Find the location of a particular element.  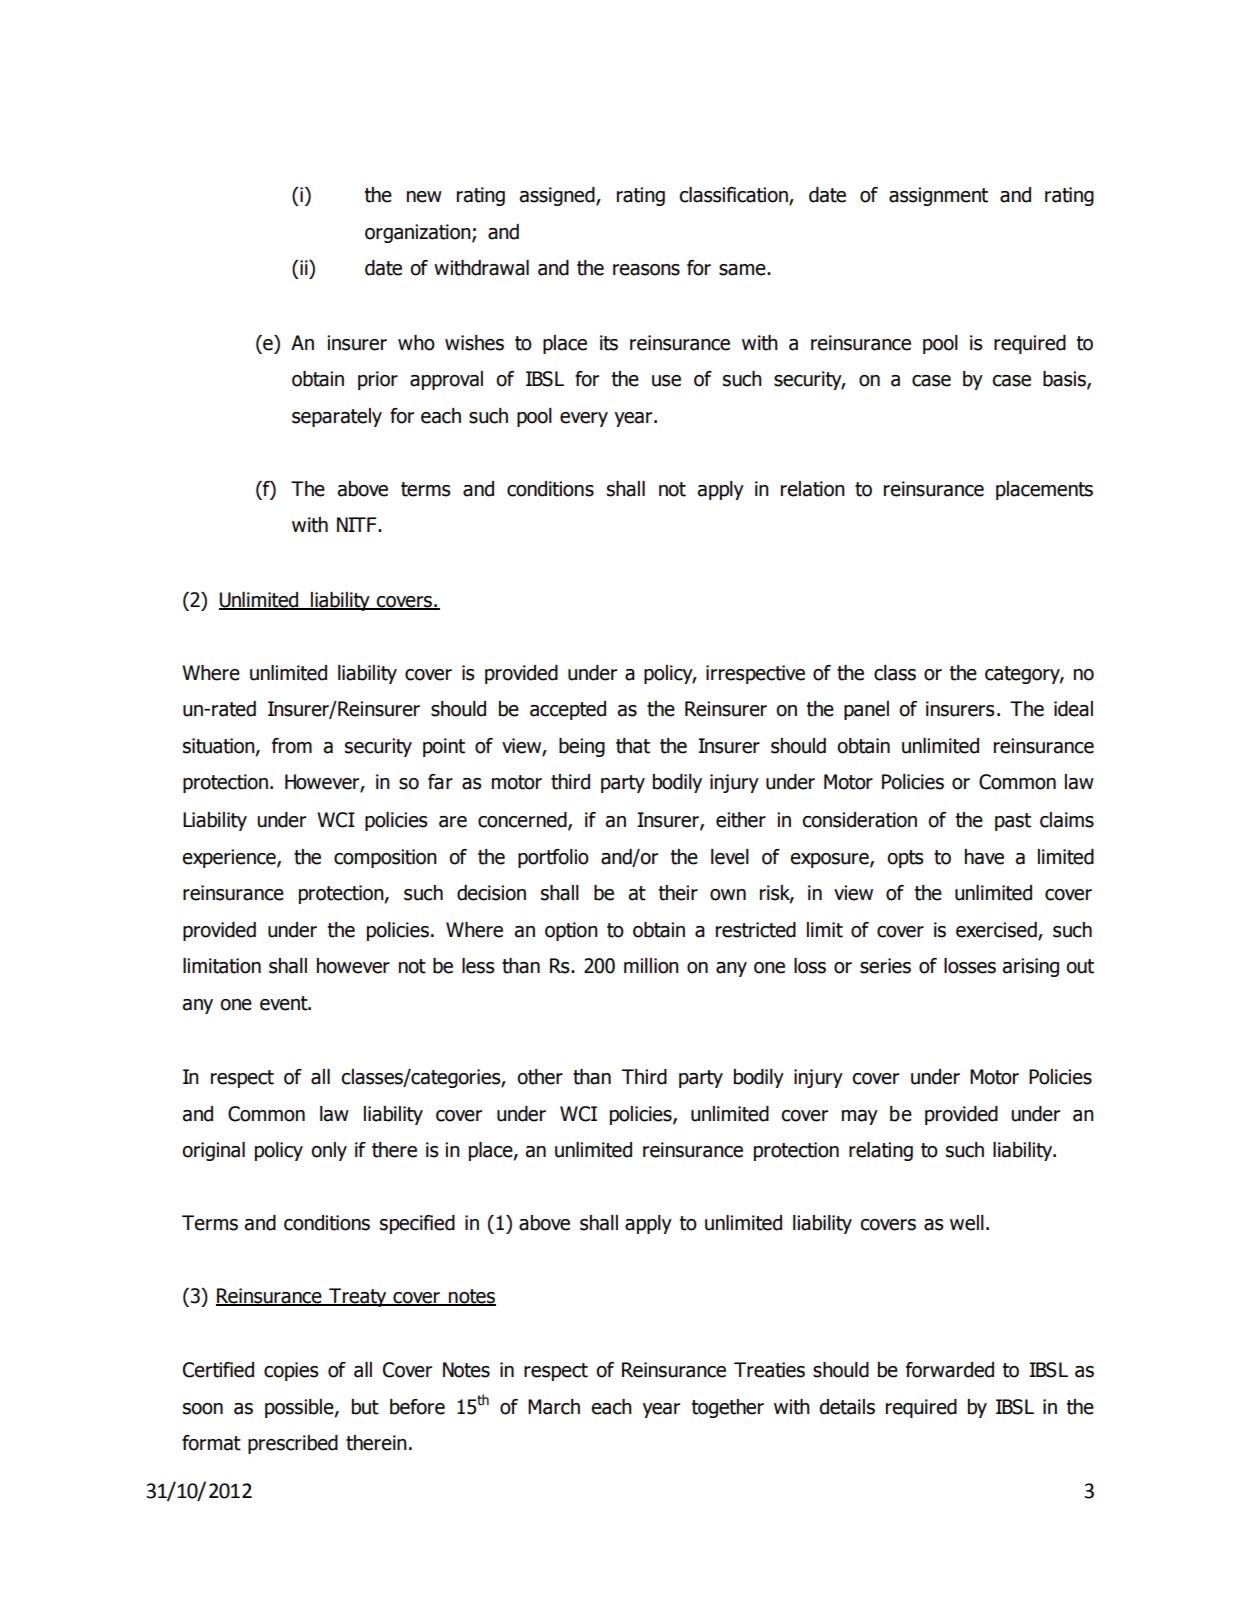

arising is located at coordinates (1030, 967).
